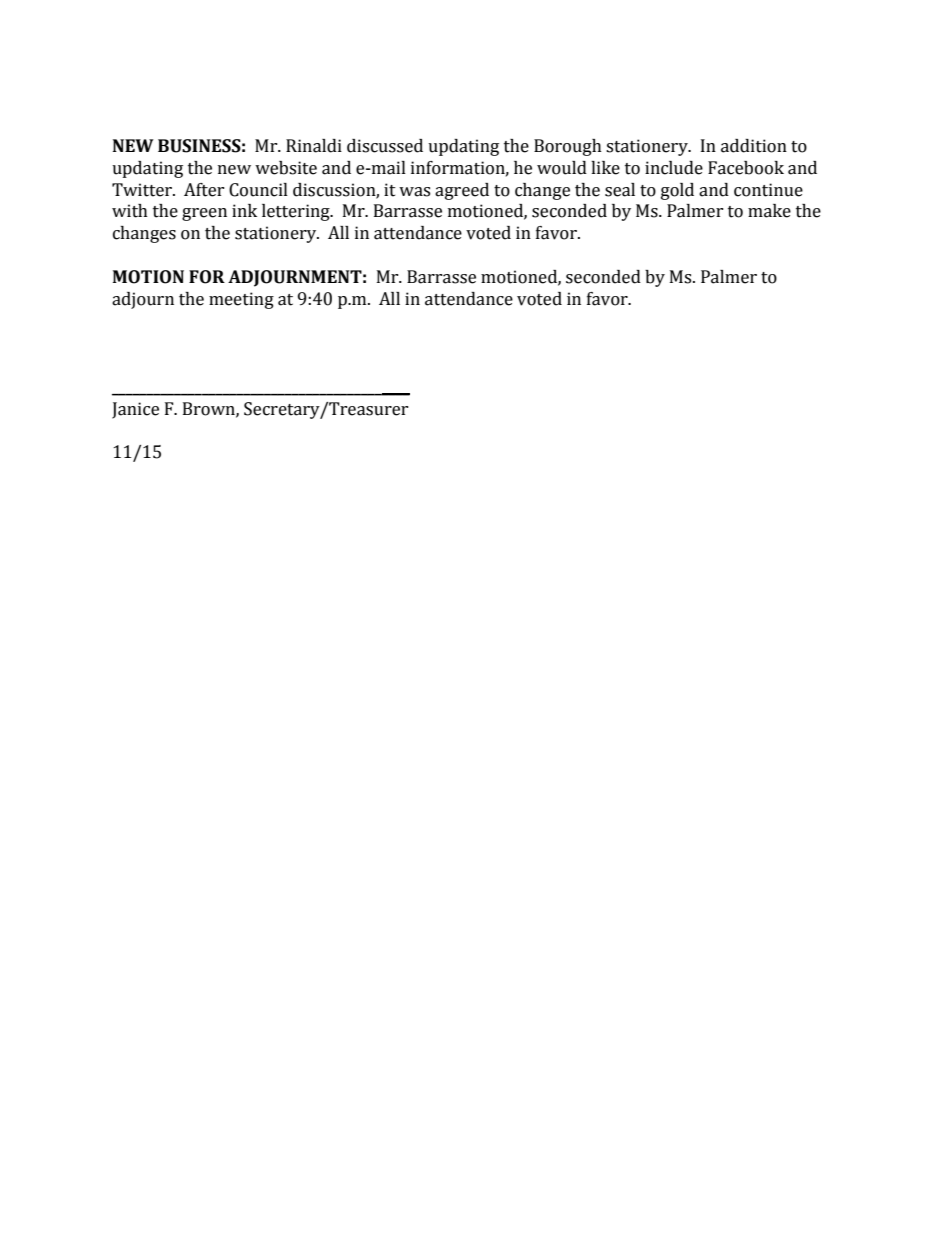 Image resolution: width=952 pixels, height=1233 pixels. Describe the element at coordinates (674, 168) in the page. I see `include` at that location.
